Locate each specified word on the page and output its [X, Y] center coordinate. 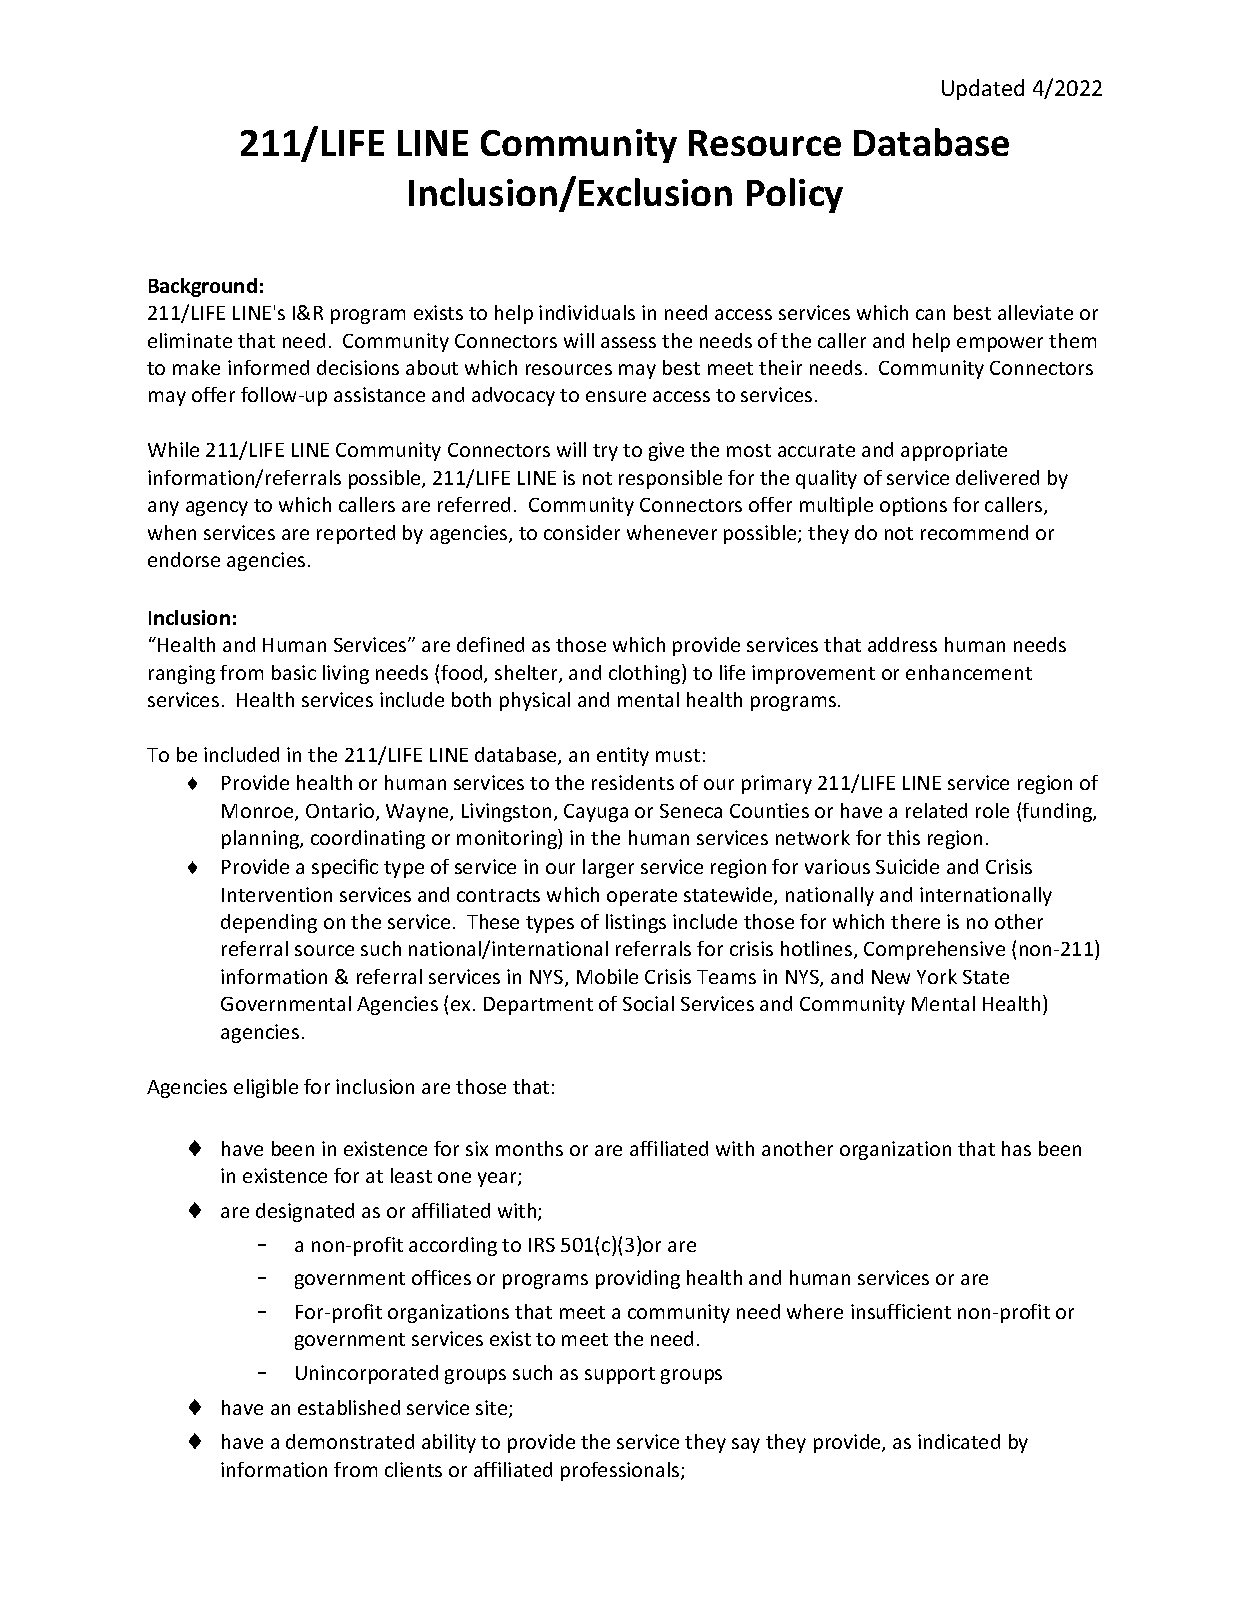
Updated [983, 89]
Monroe [259, 812]
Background [203, 287]
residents [633, 782]
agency [217, 508]
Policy [795, 195]
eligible [266, 1088]
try [605, 452]
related [936, 810]
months [529, 1148]
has [1016, 1148]
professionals [621, 1471]
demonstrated [350, 1441]
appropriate [954, 451]
